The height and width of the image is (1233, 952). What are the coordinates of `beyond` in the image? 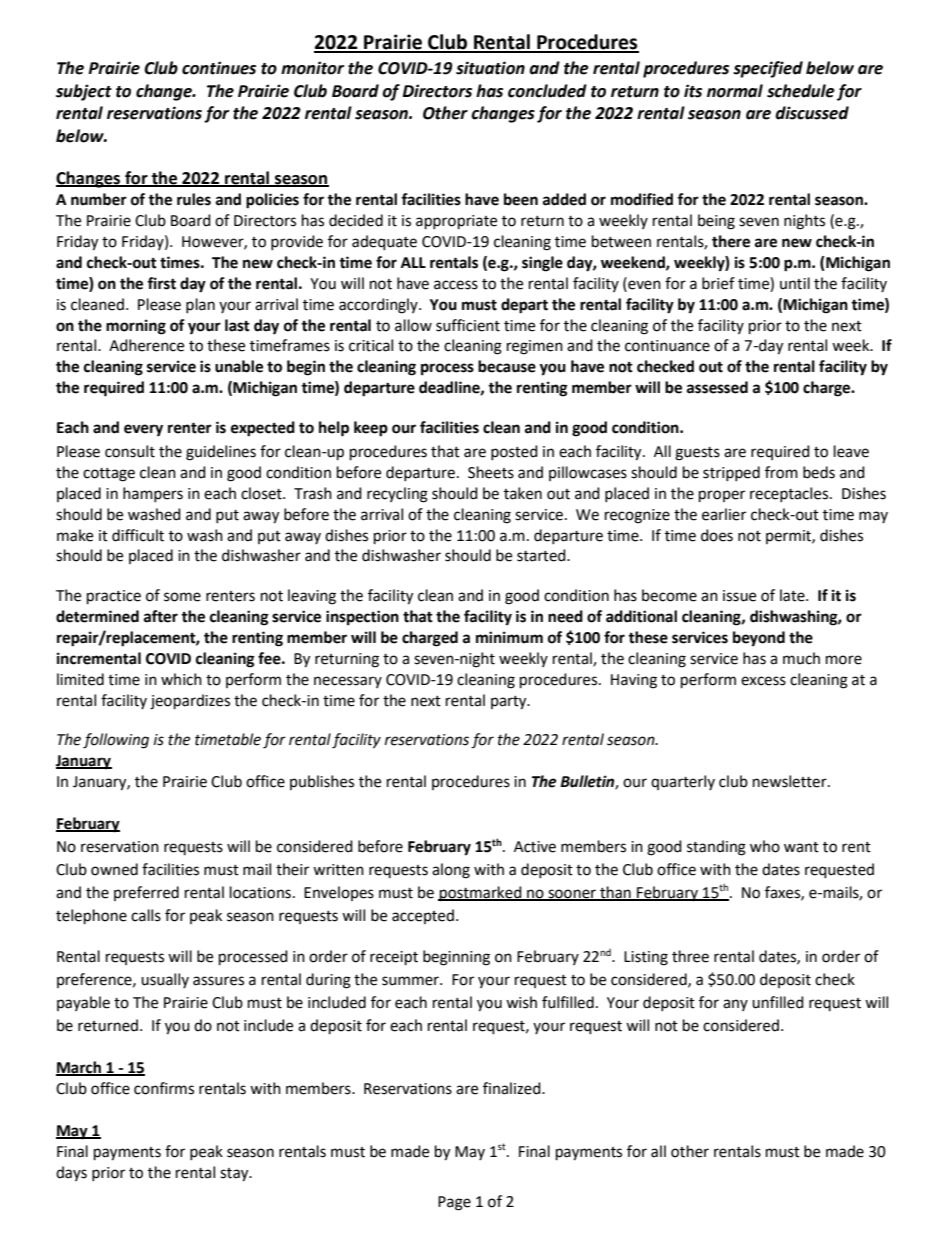 It's located at (759, 639).
